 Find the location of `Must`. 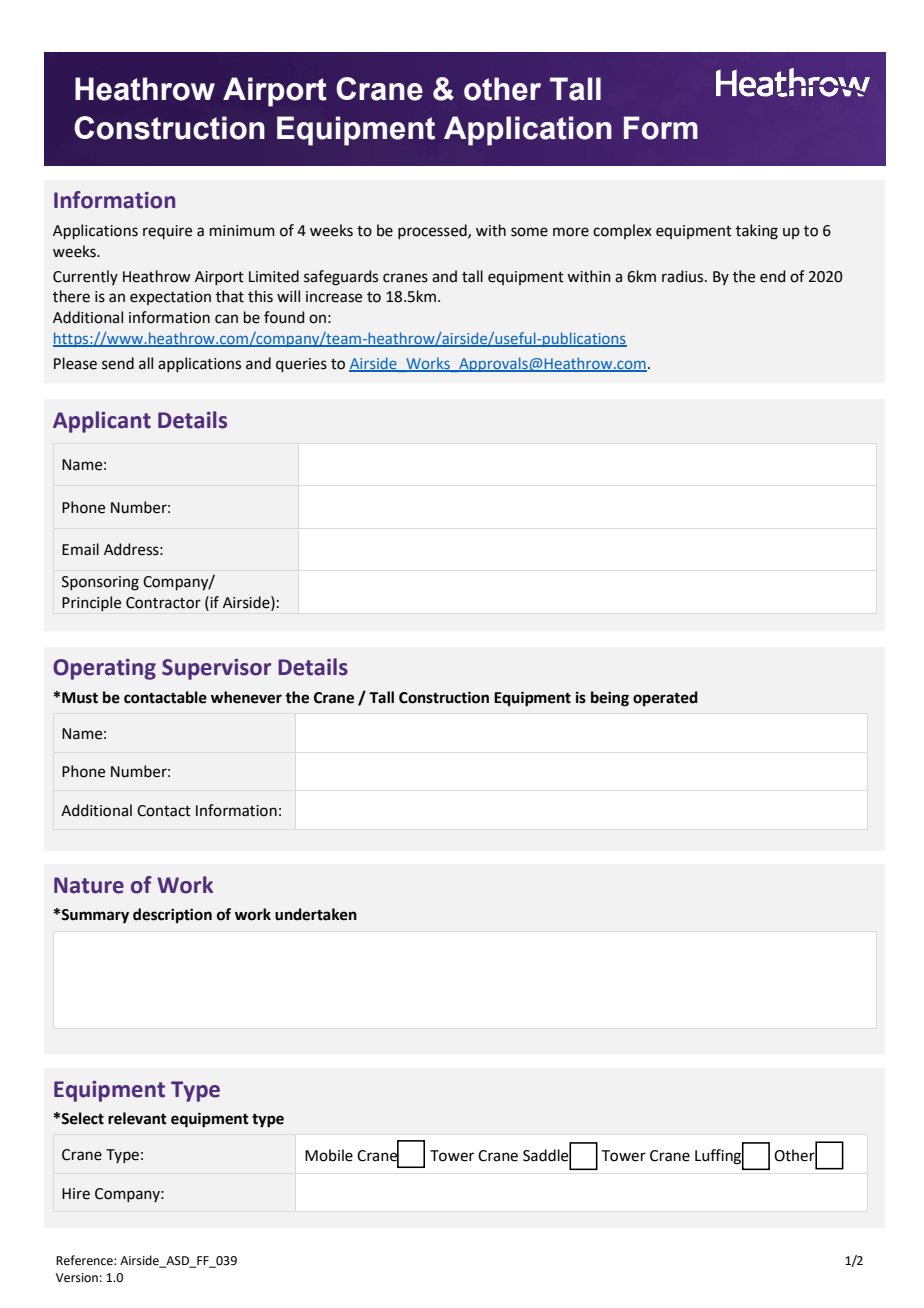

Must is located at coordinates (80, 698).
